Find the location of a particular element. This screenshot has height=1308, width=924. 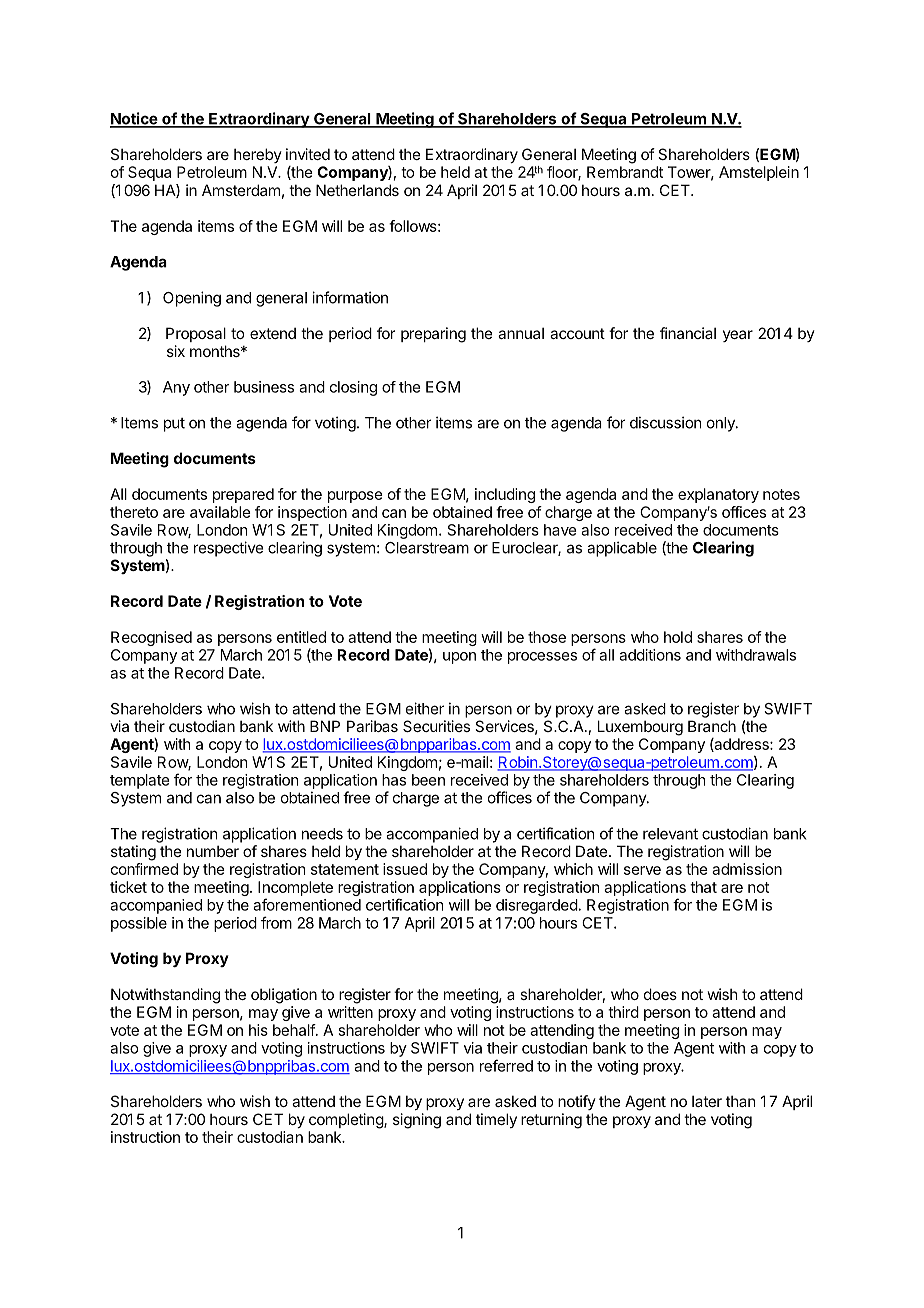

hereby is located at coordinates (258, 155).
